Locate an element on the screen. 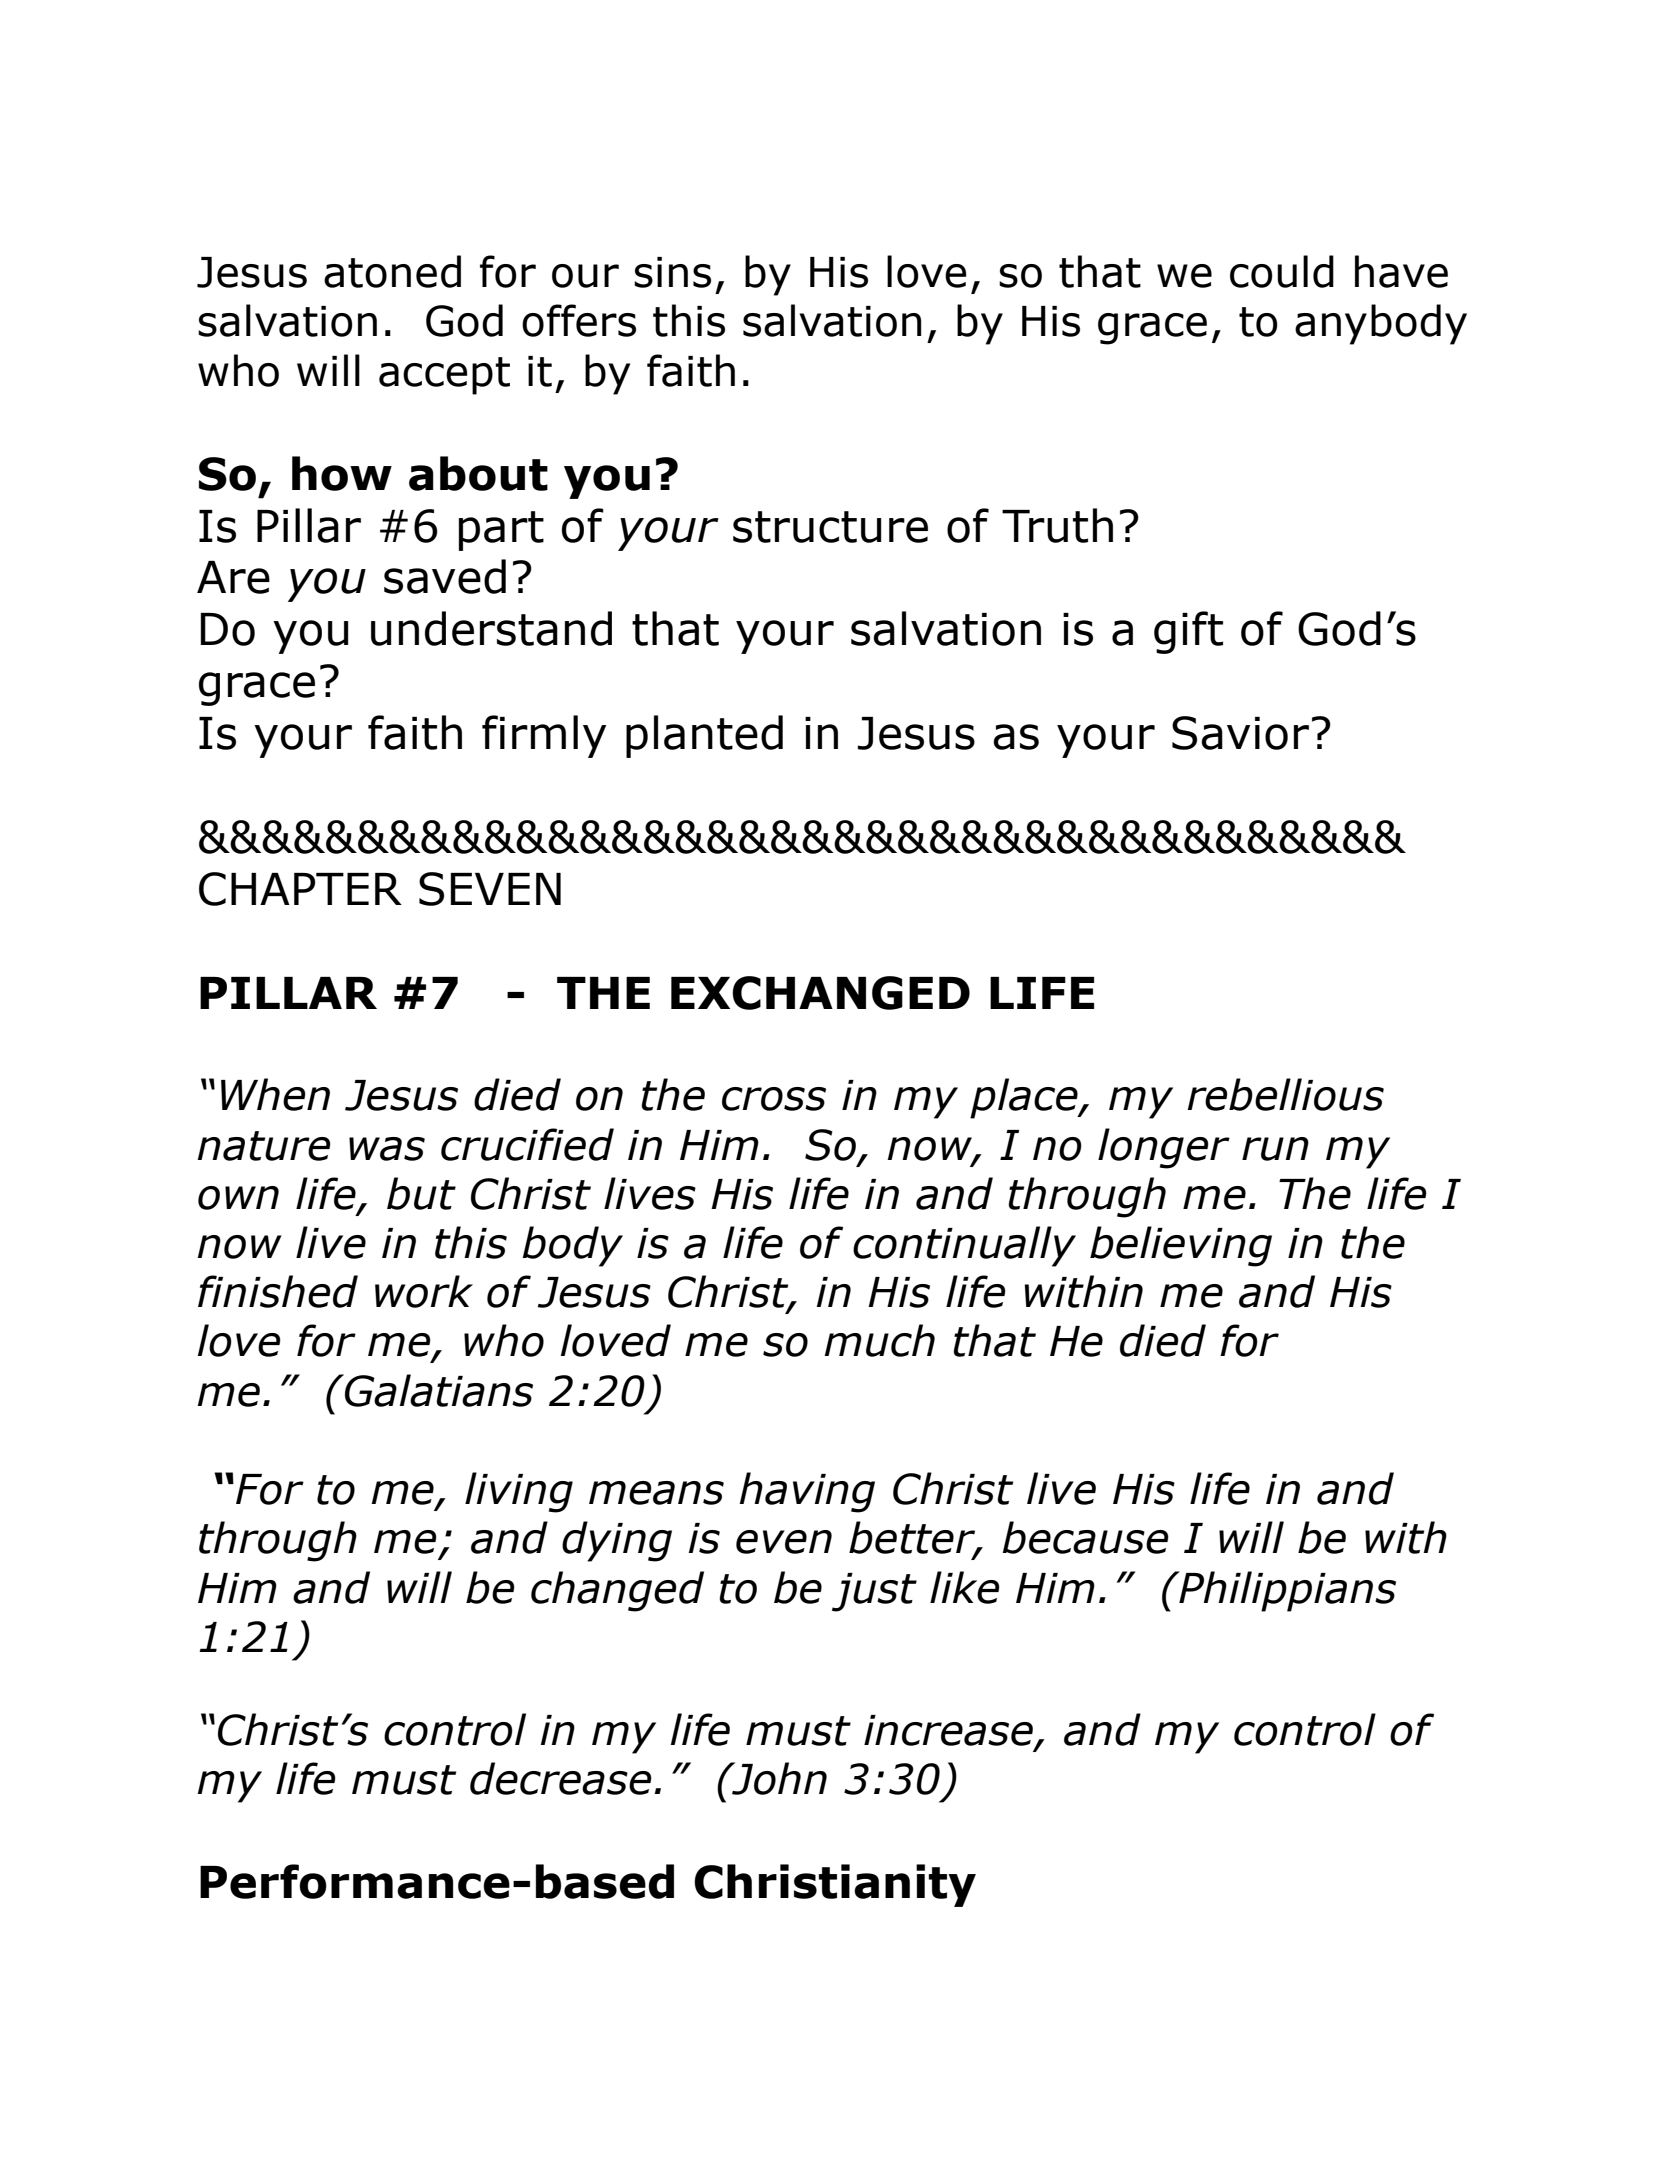 Image resolution: width=1673 pixels, height=2166 pixels. rebellious is located at coordinates (1285, 1094).
